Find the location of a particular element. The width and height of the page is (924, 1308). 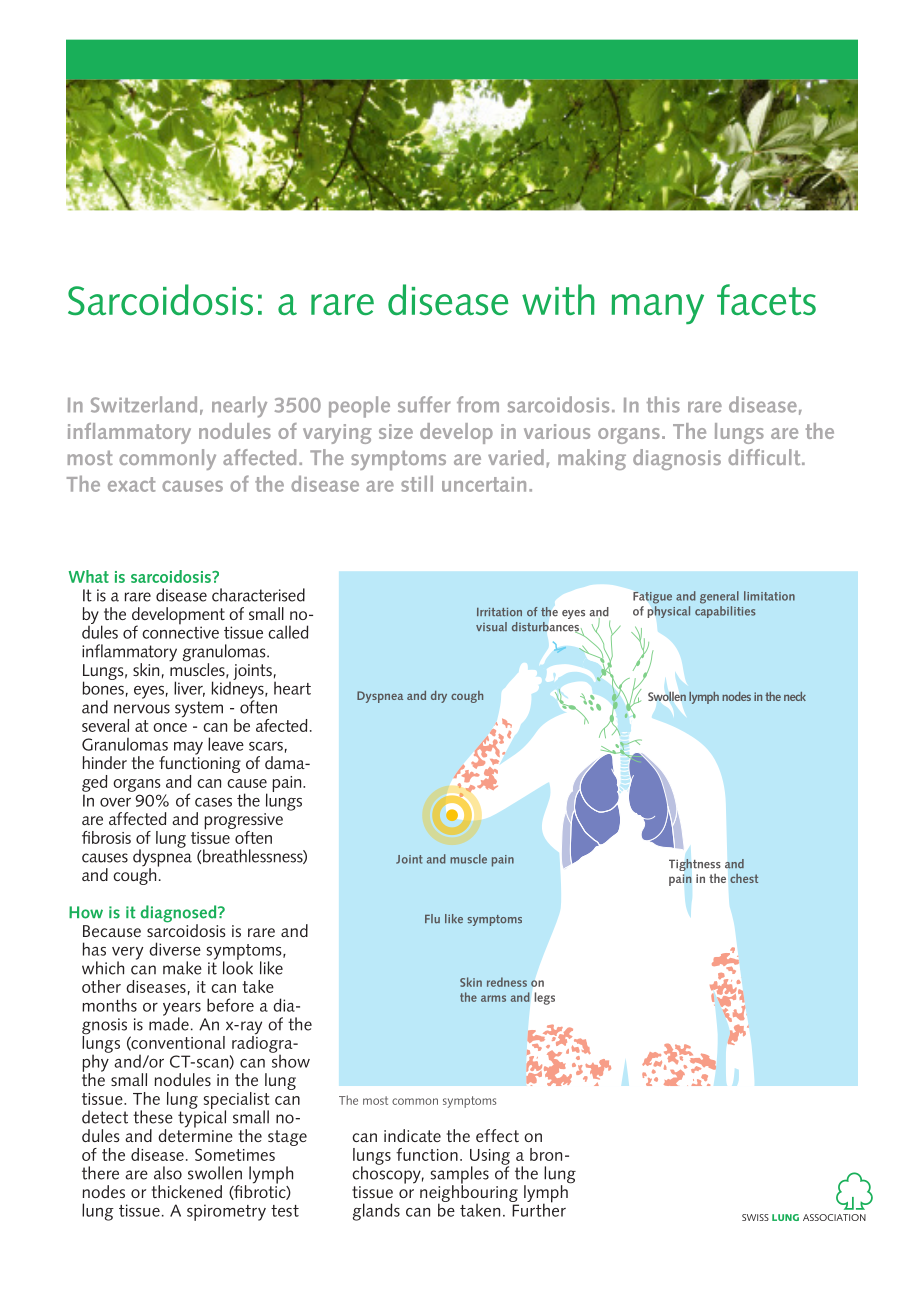

dry is located at coordinates (439, 697).
